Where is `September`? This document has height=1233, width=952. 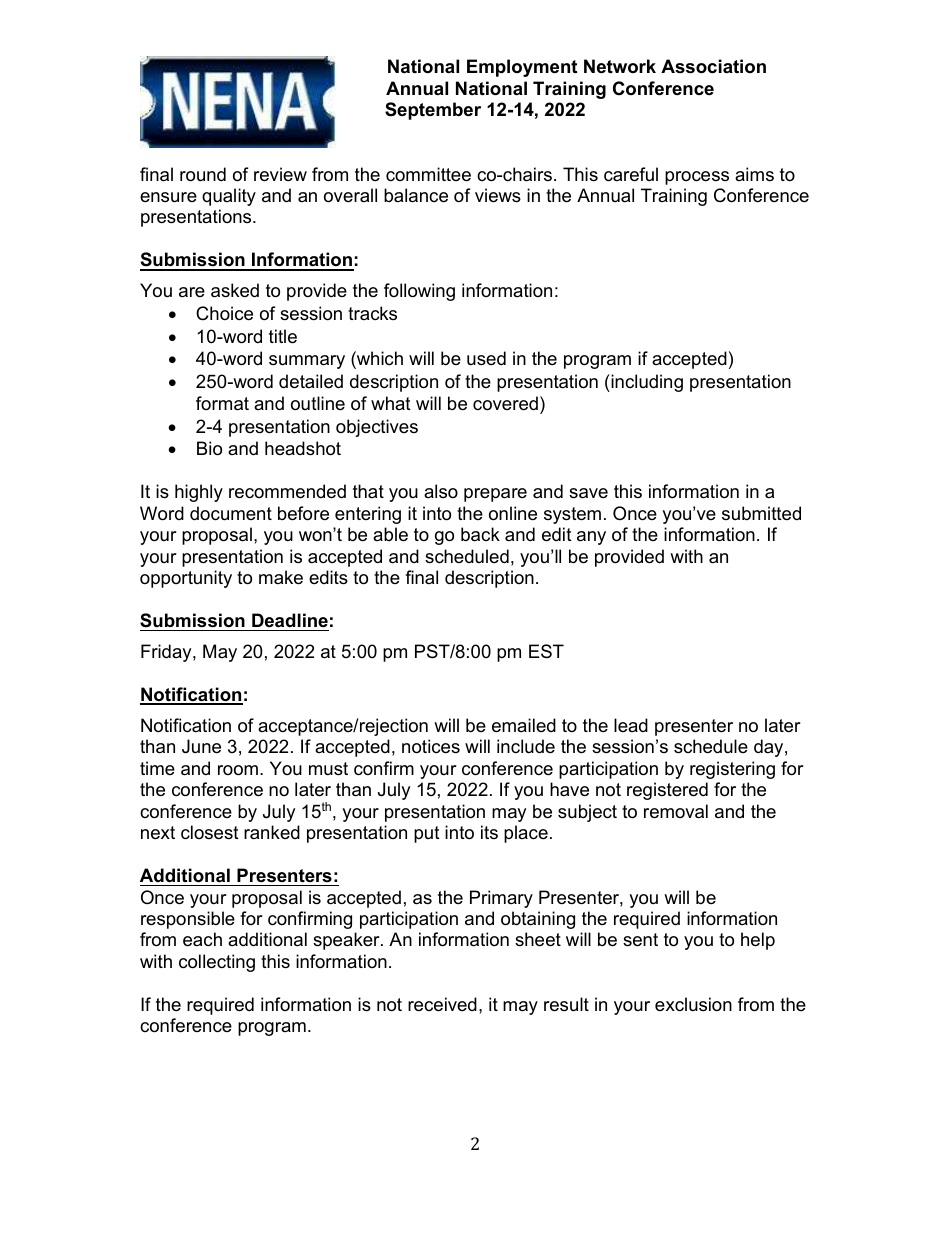
September is located at coordinates (433, 111).
